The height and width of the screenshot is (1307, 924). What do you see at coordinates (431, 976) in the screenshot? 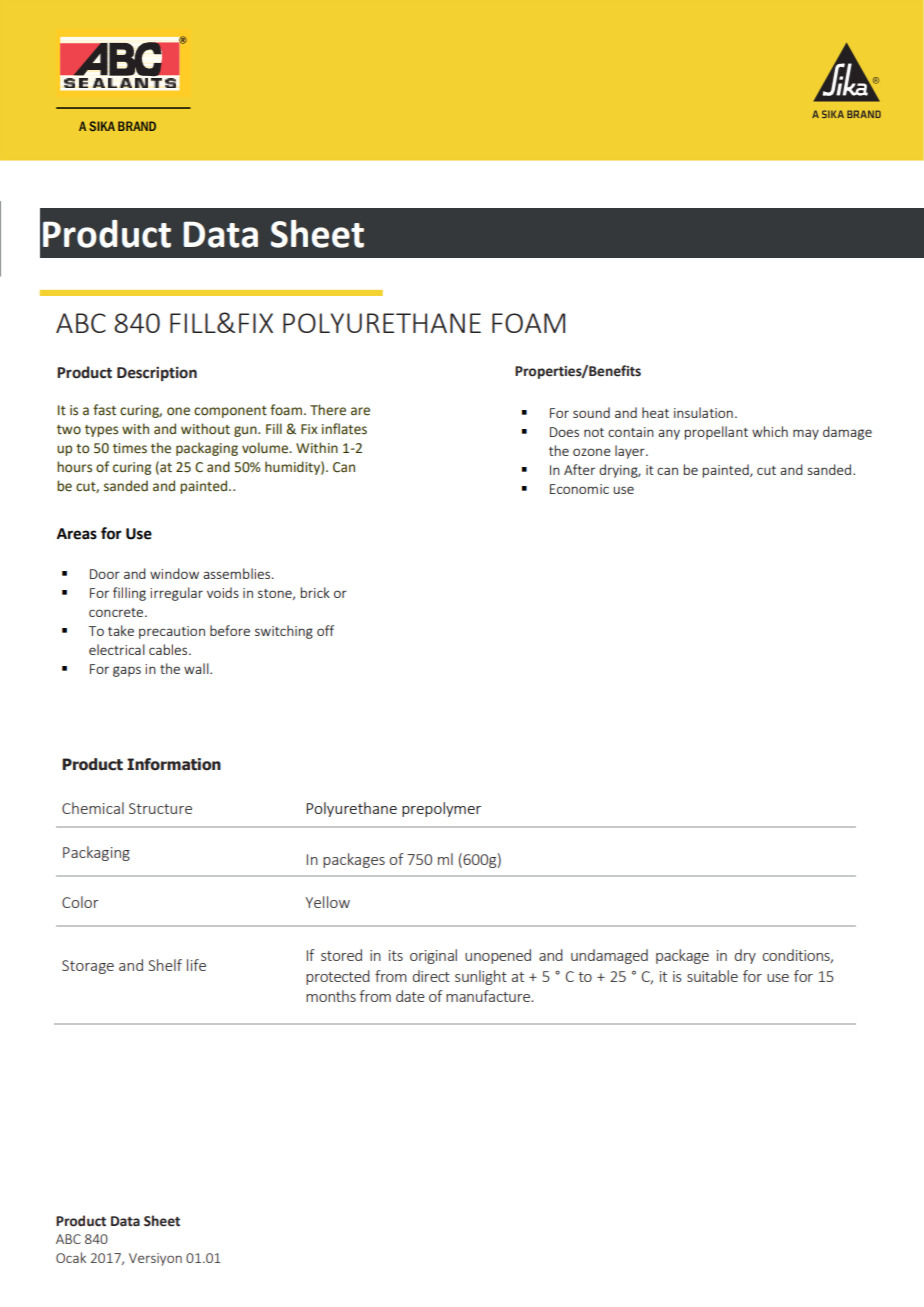
I see `direct` at bounding box center [431, 976].
